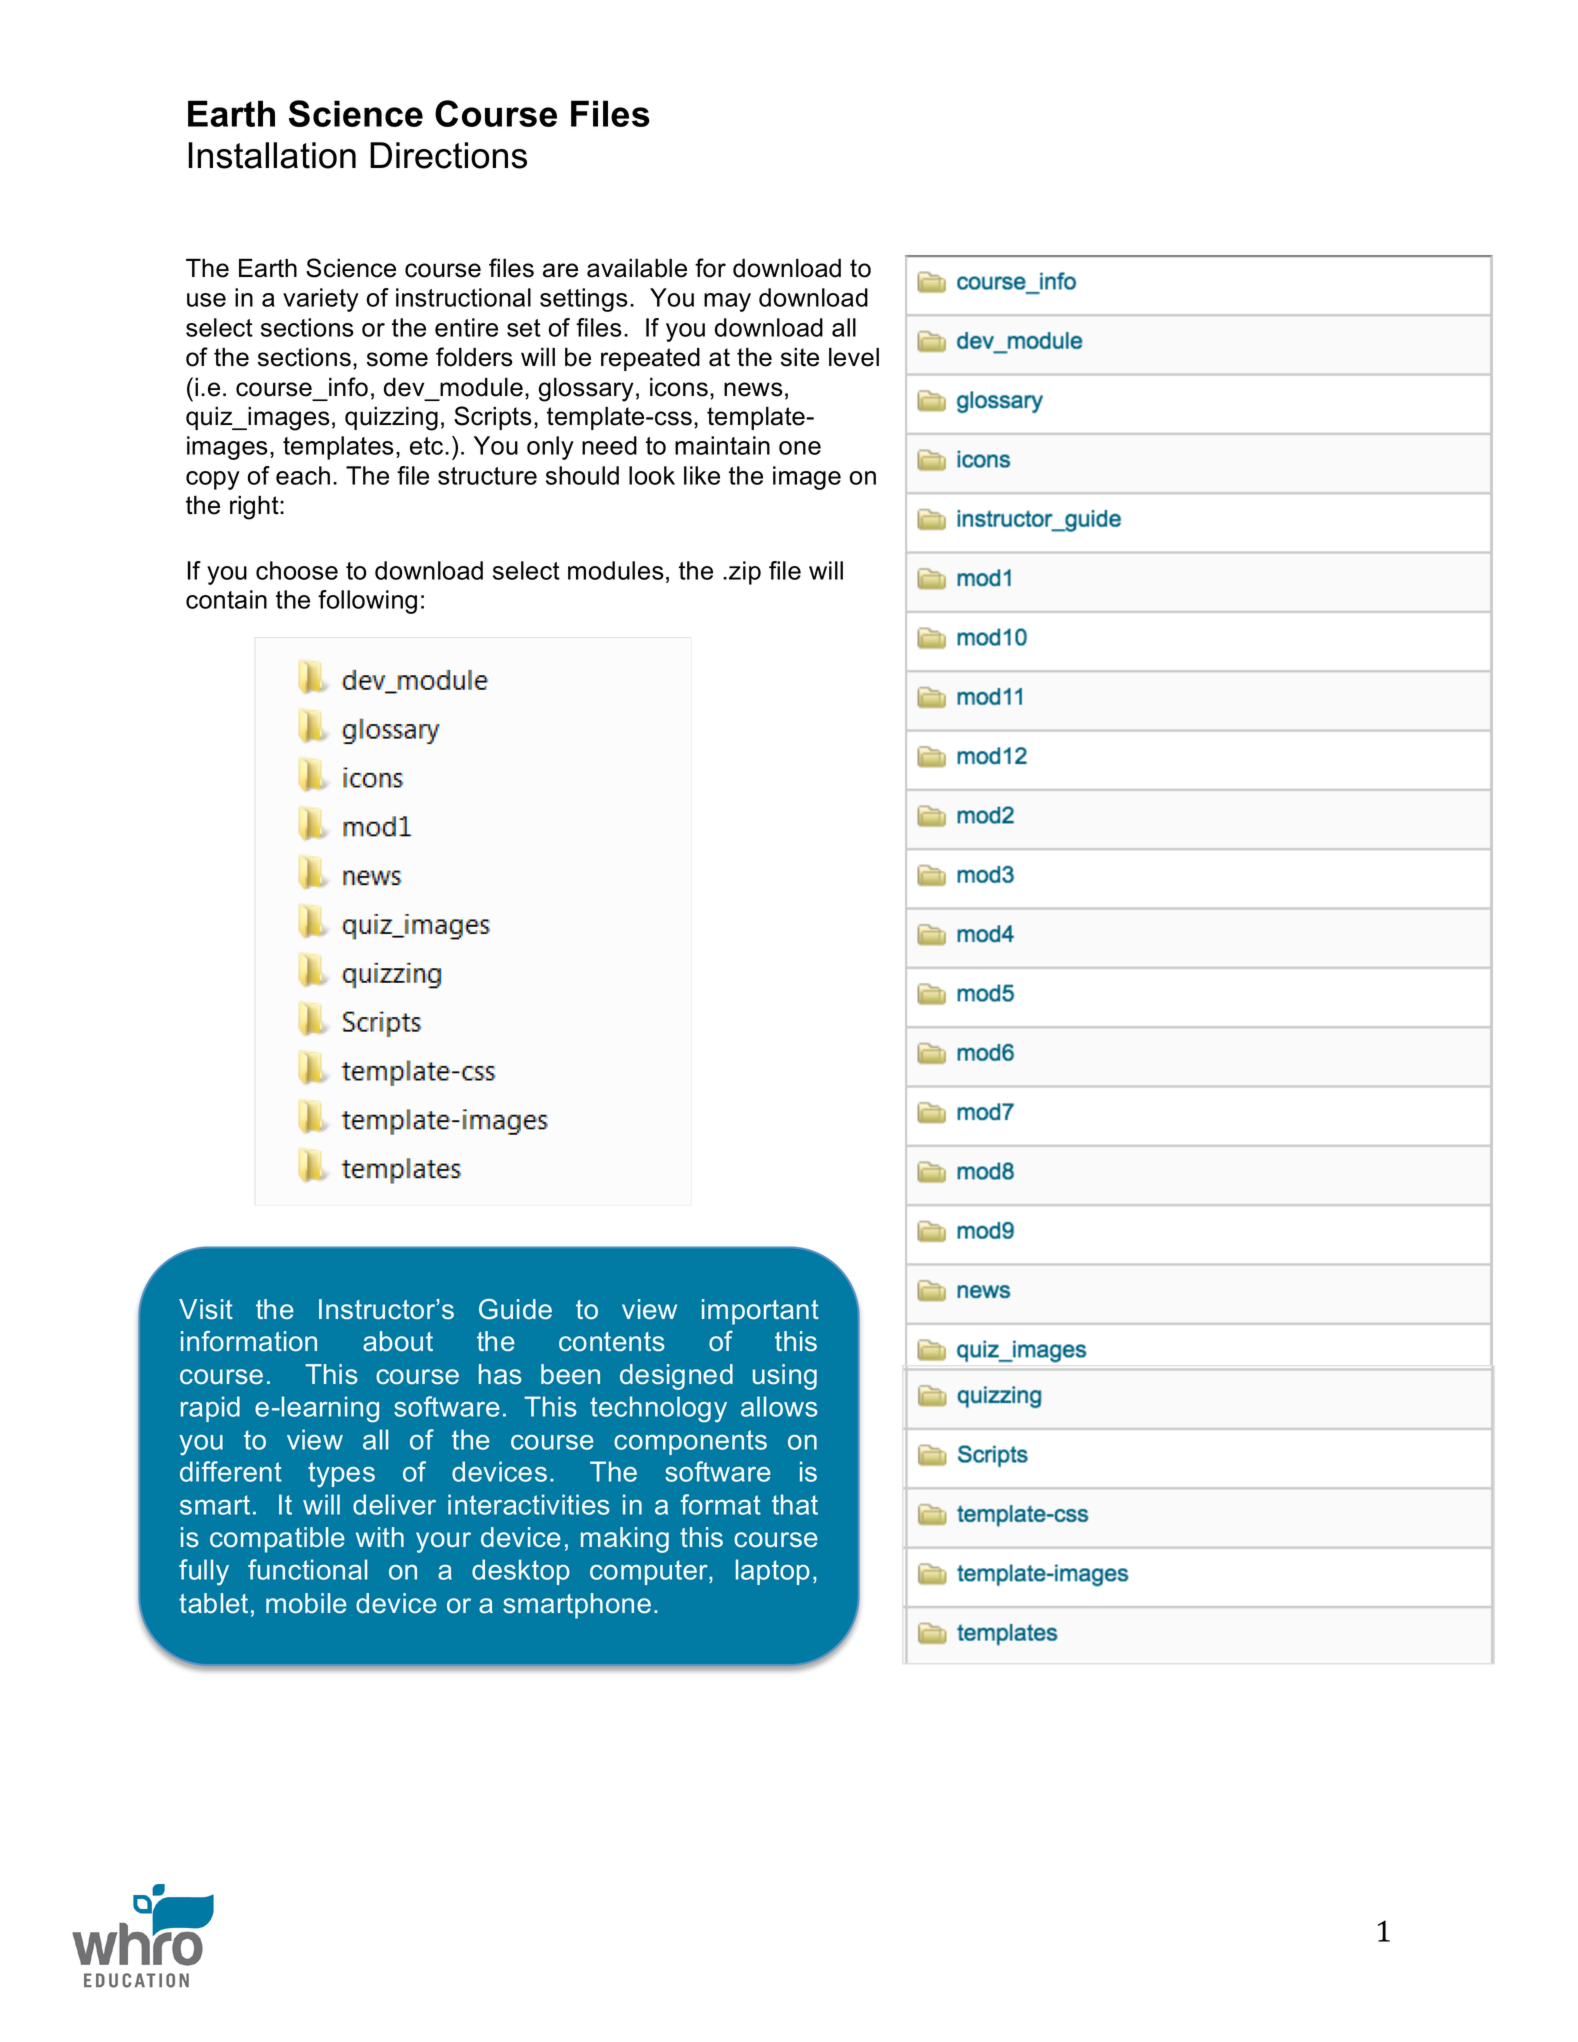  I want to click on structure, so click(487, 476).
